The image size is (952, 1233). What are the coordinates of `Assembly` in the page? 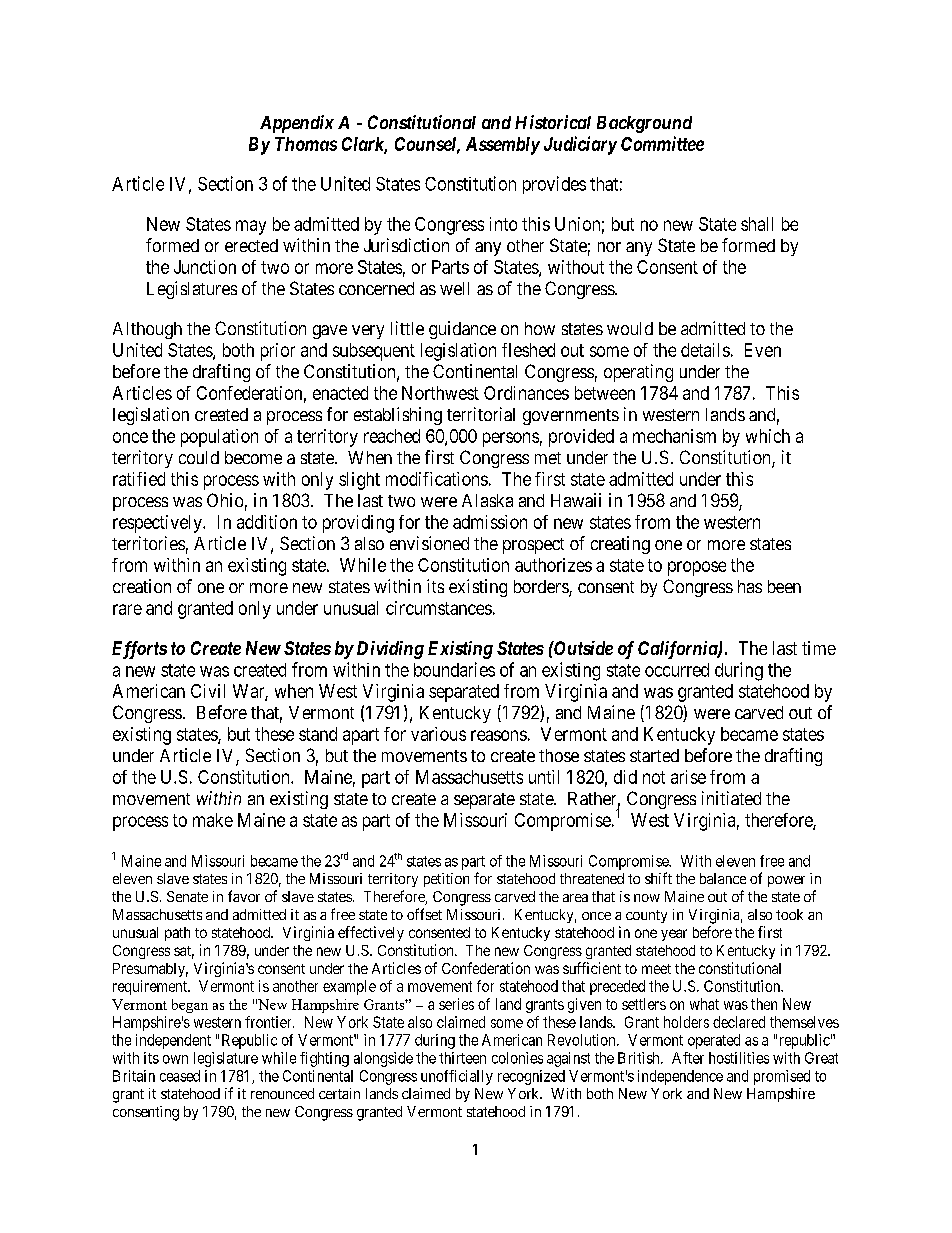 It's located at (503, 146).
